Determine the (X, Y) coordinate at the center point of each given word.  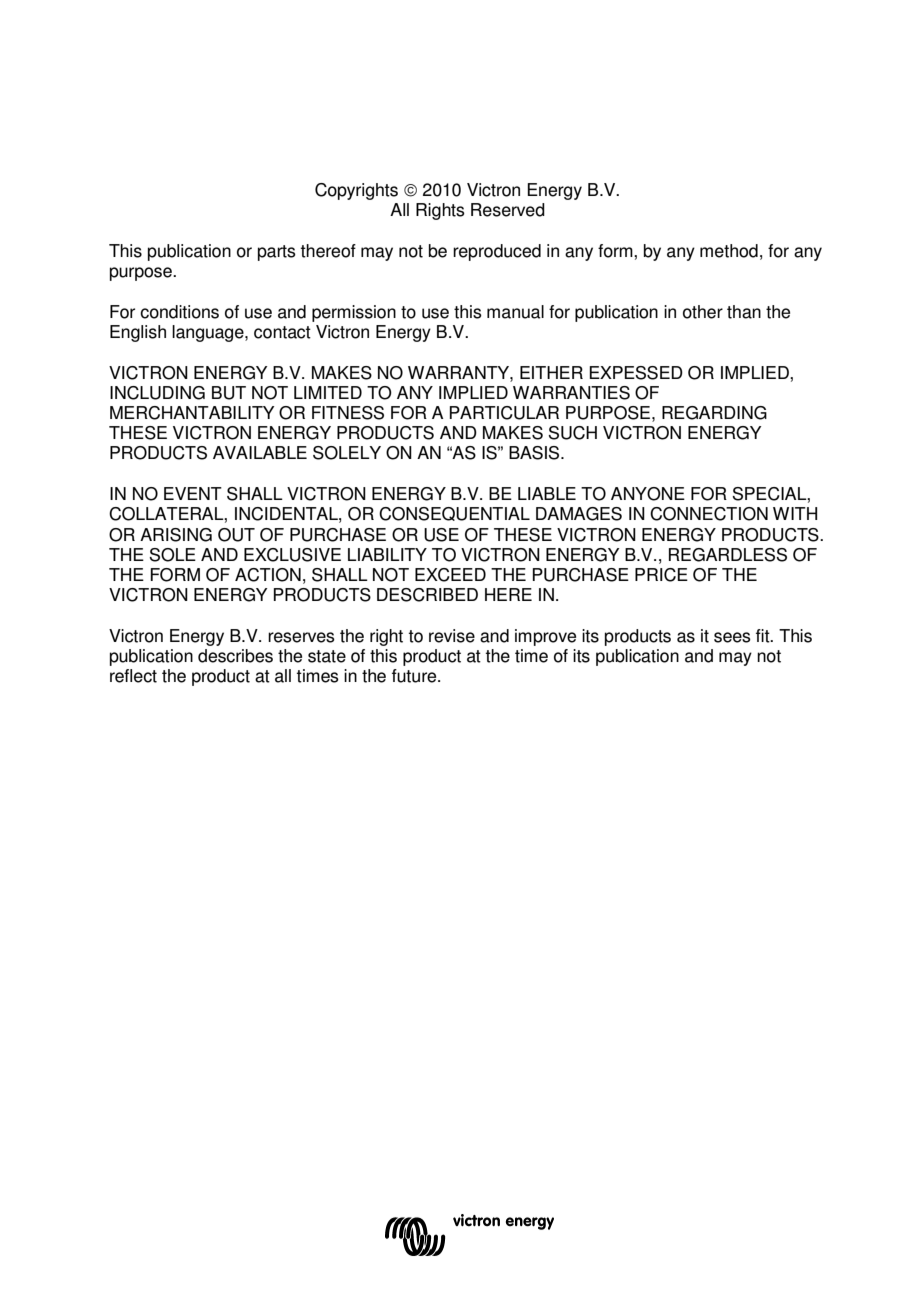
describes (235, 656)
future (415, 676)
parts (277, 253)
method (729, 251)
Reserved (508, 210)
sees (732, 637)
